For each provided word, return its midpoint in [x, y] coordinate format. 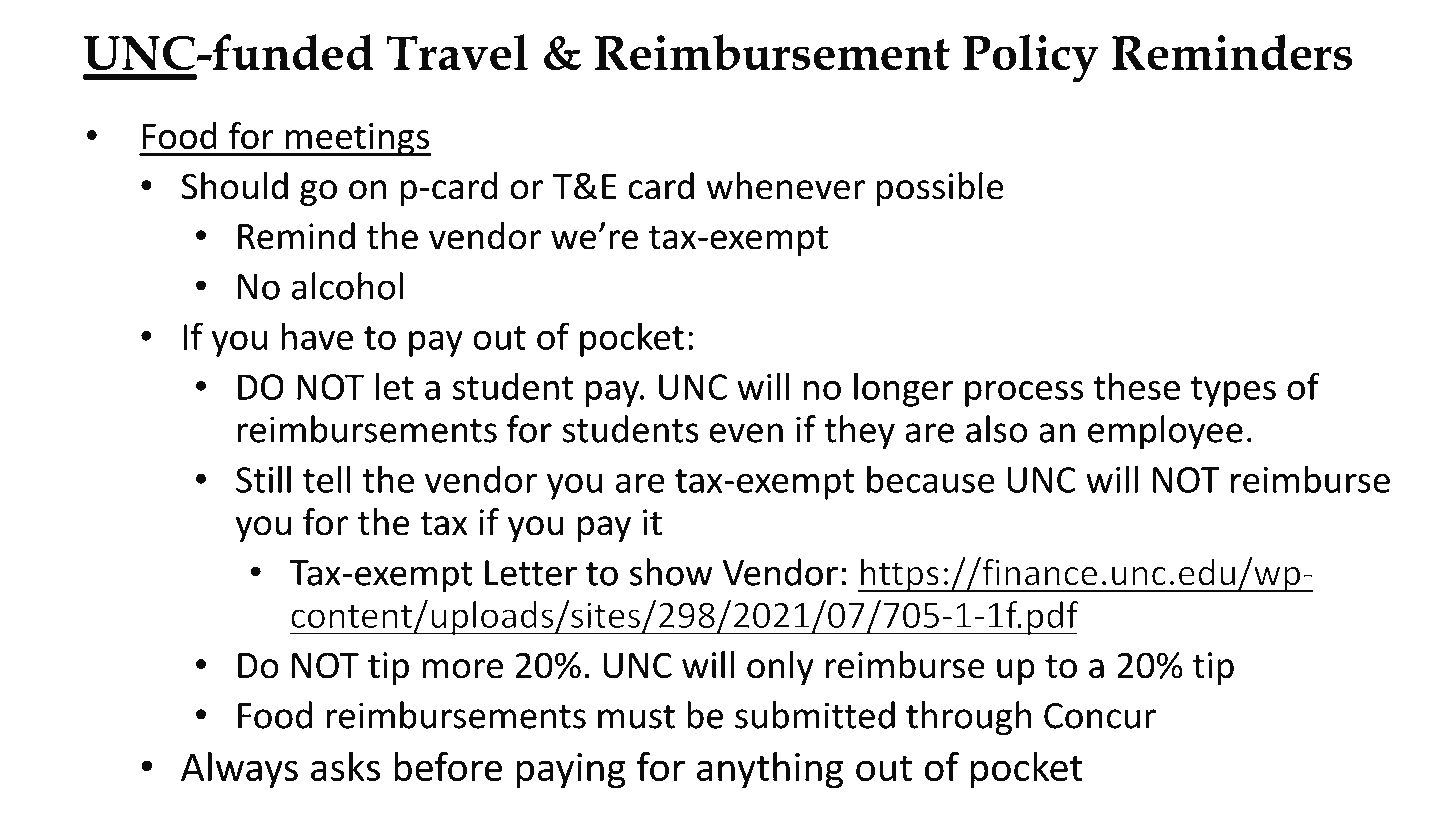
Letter [531, 573]
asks [345, 767]
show [671, 572]
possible [940, 189]
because [931, 479]
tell [327, 479]
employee [1165, 432]
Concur [1100, 716]
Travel [457, 52]
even [746, 433]
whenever [785, 186]
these [1136, 386]
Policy [1031, 58]
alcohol [347, 286]
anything [770, 770]
